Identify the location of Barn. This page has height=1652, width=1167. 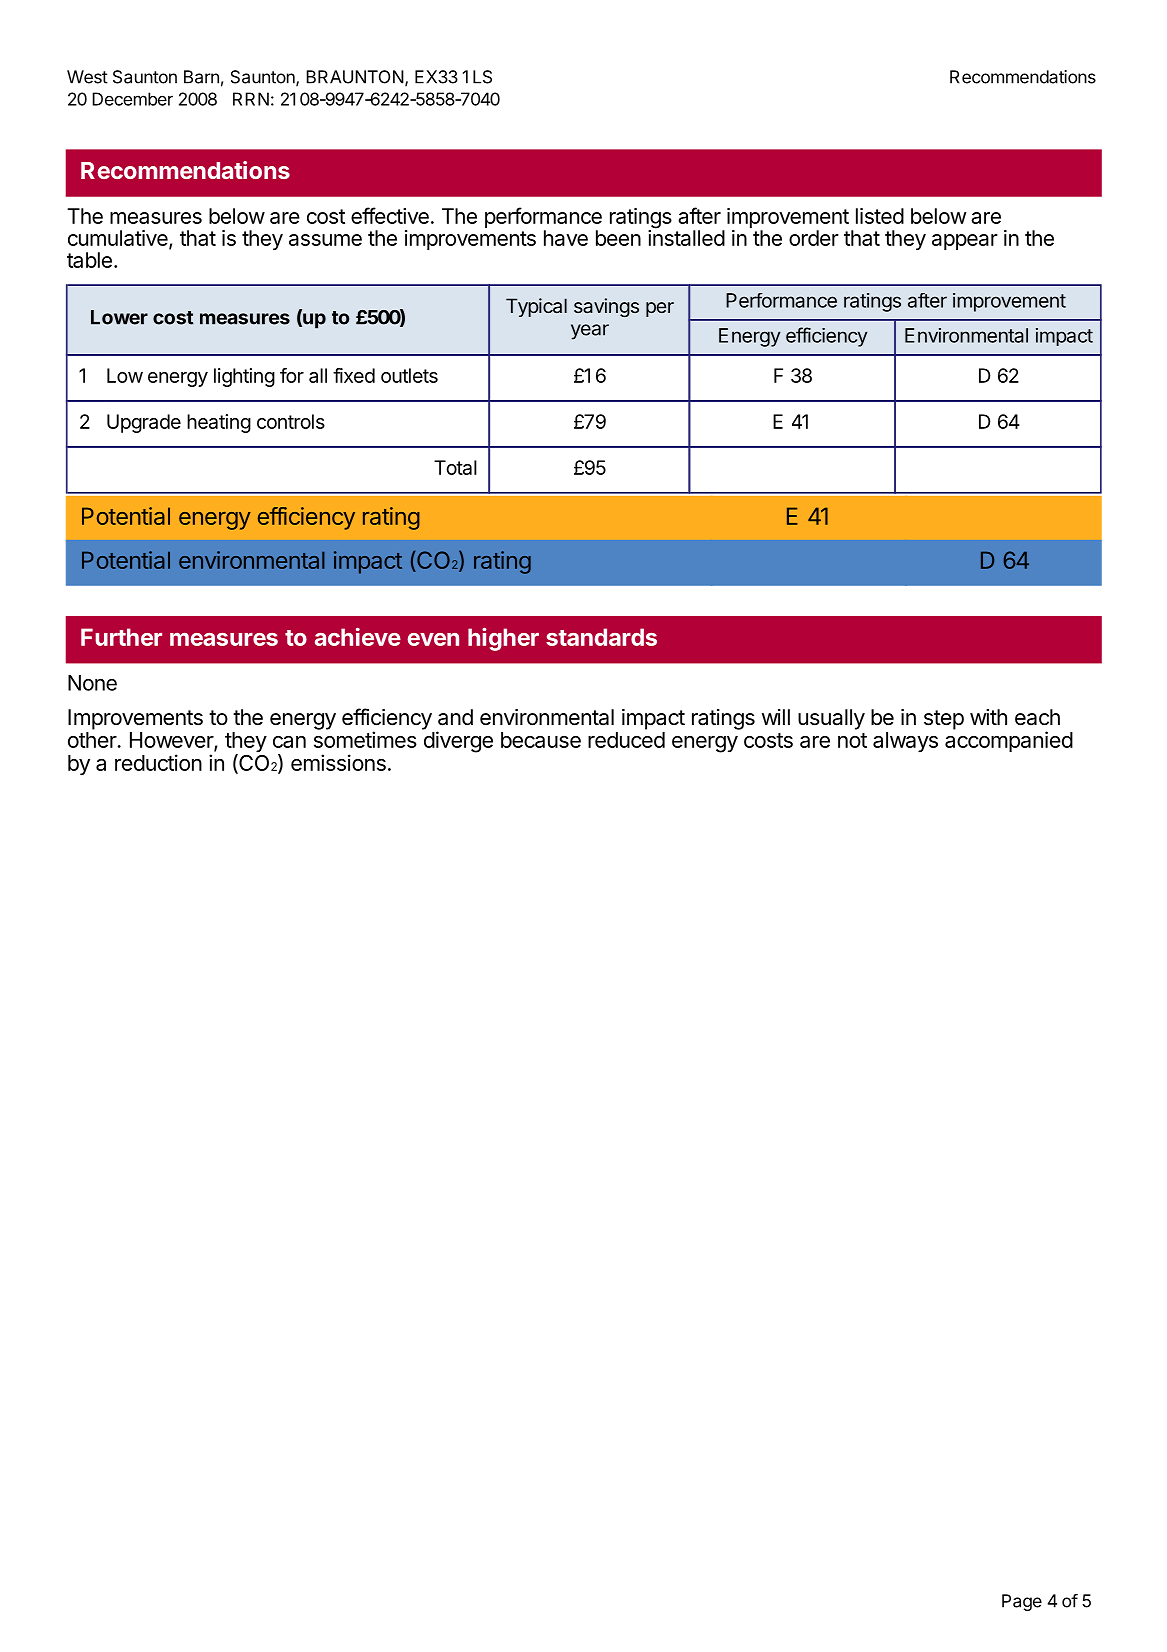
(201, 77).
